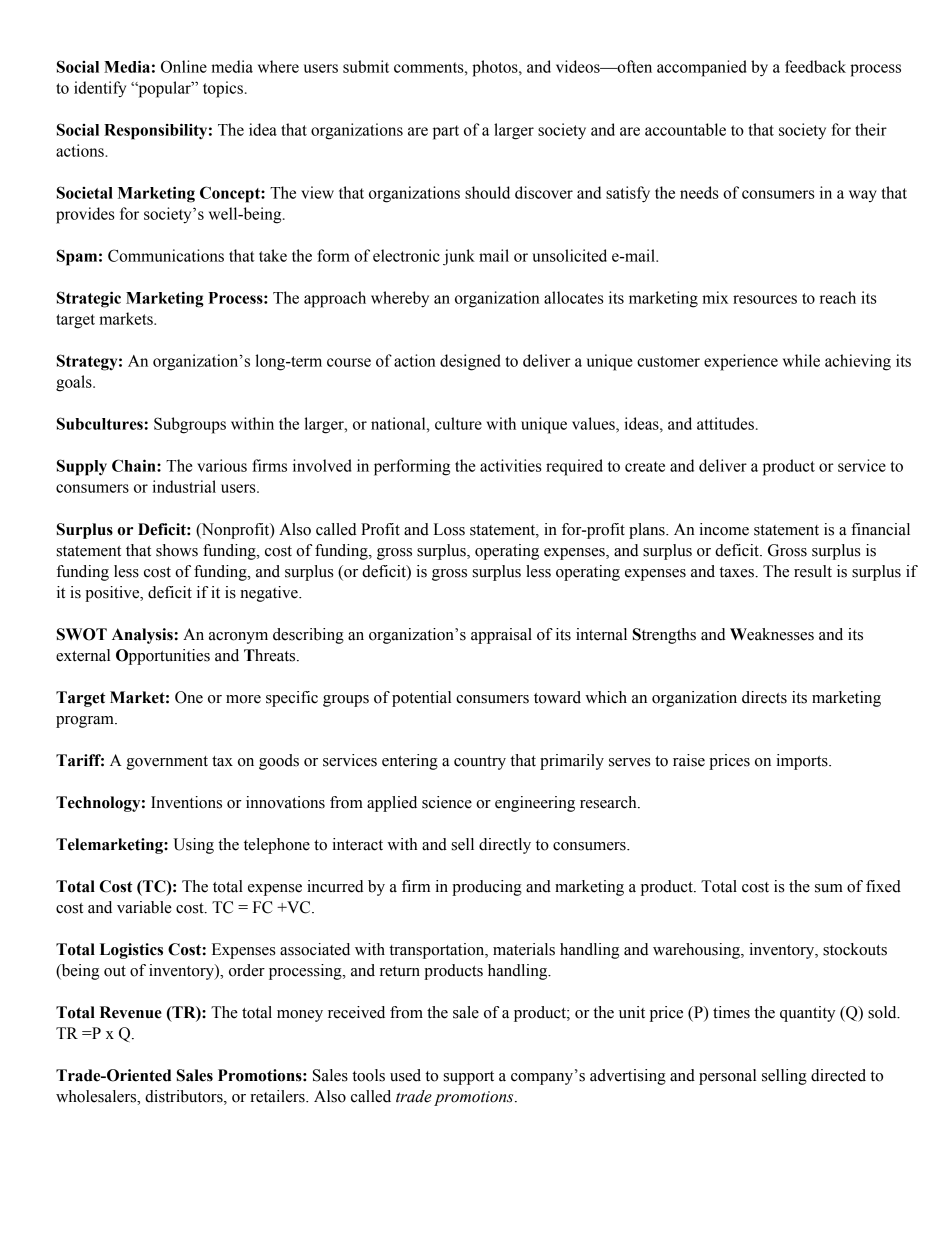  I want to click on Online, so click(184, 66).
